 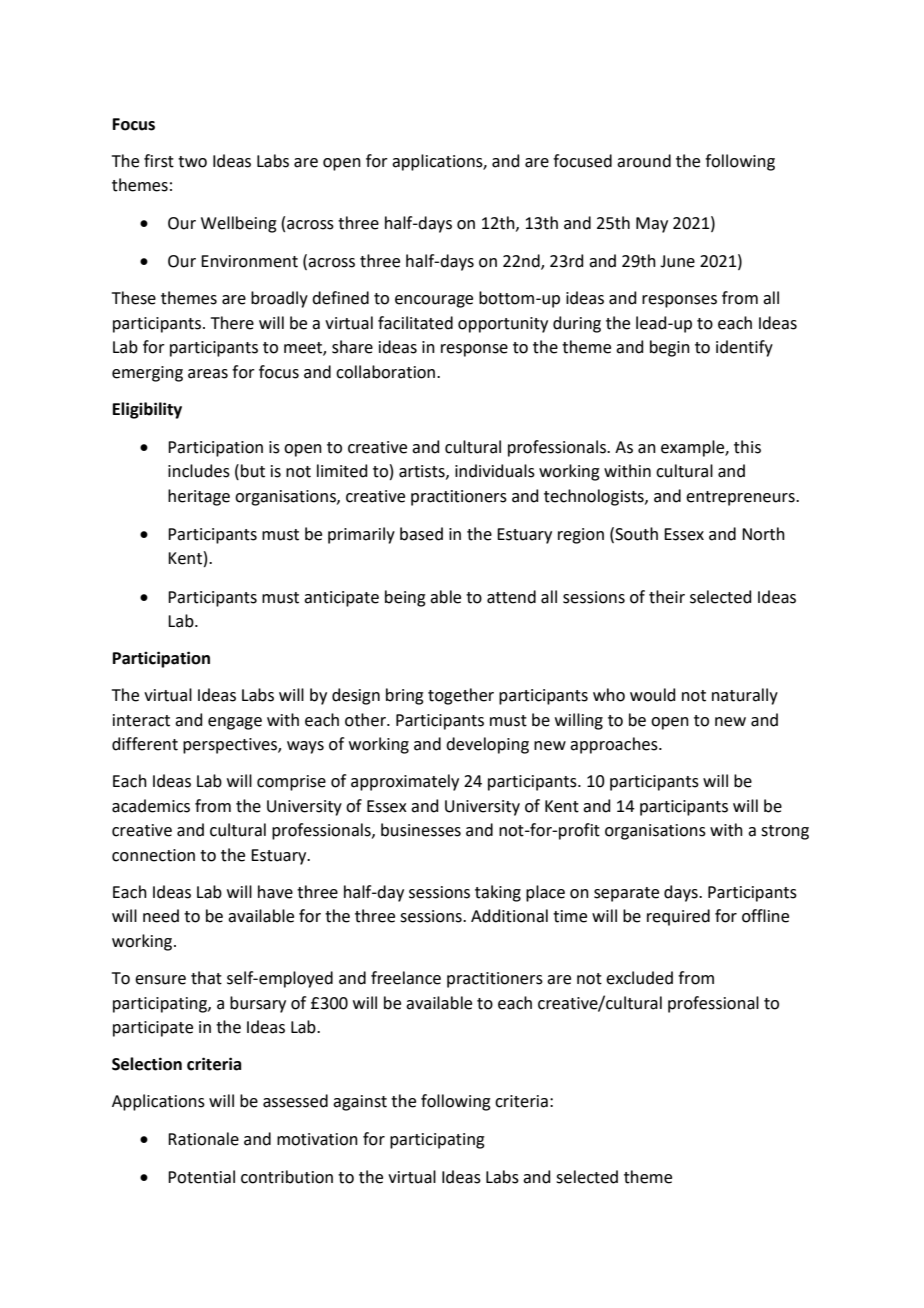 What do you see at coordinates (192, 162) in the screenshot?
I see `two` at bounding box center [192, 162].
